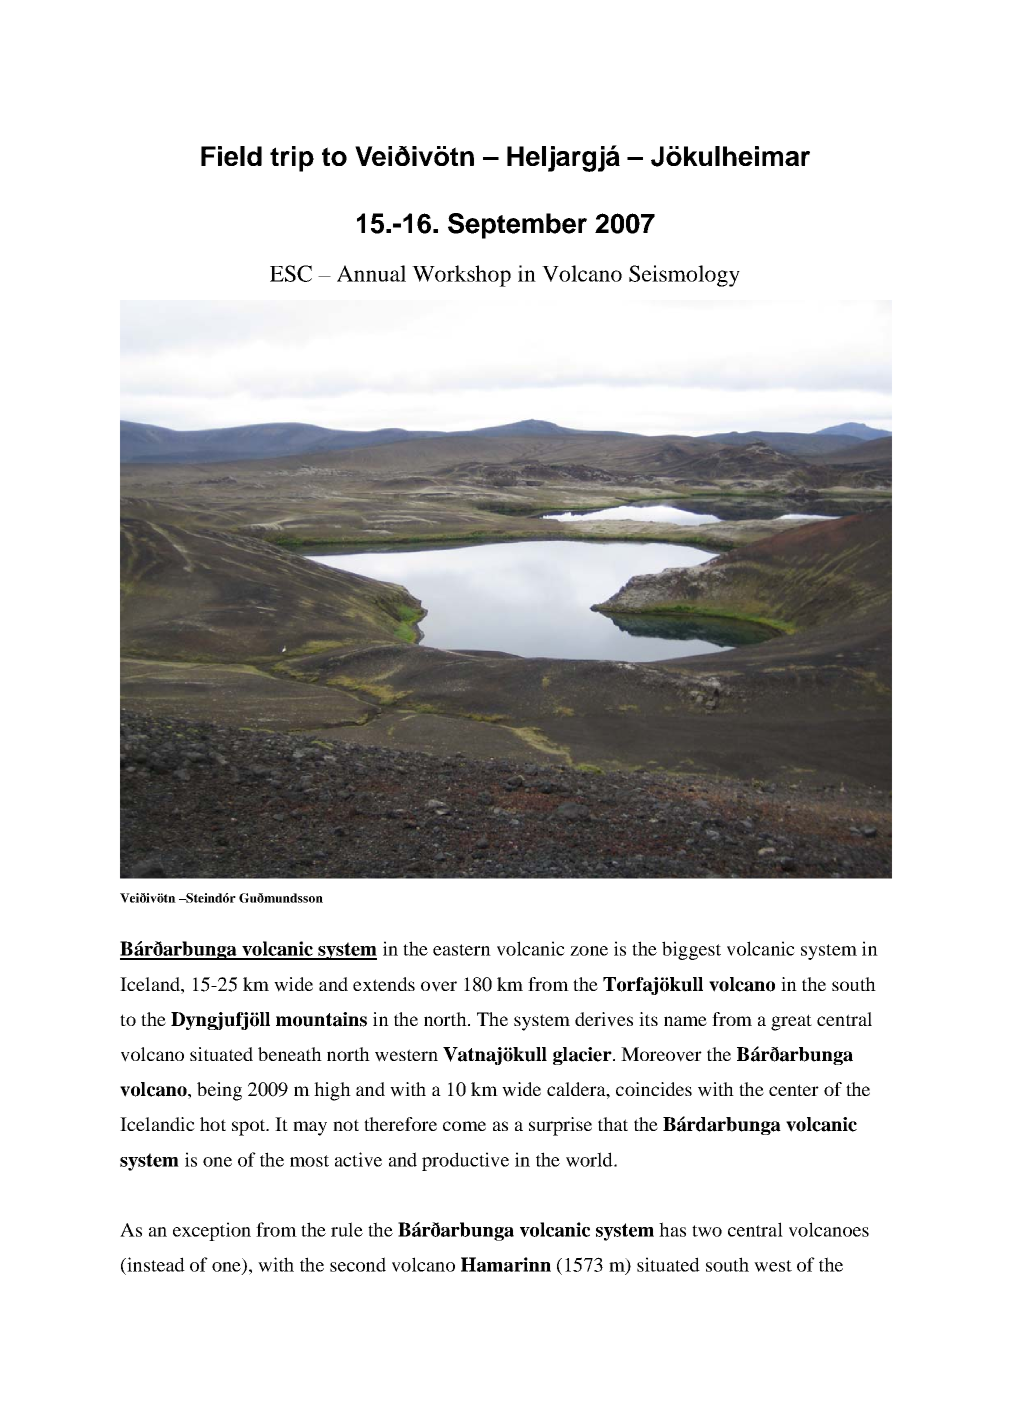 The height and width of the screenshot is (1428, 1010). Describe the element at coordinates (517, 226) in the screenshot. I see `September` at that location.
